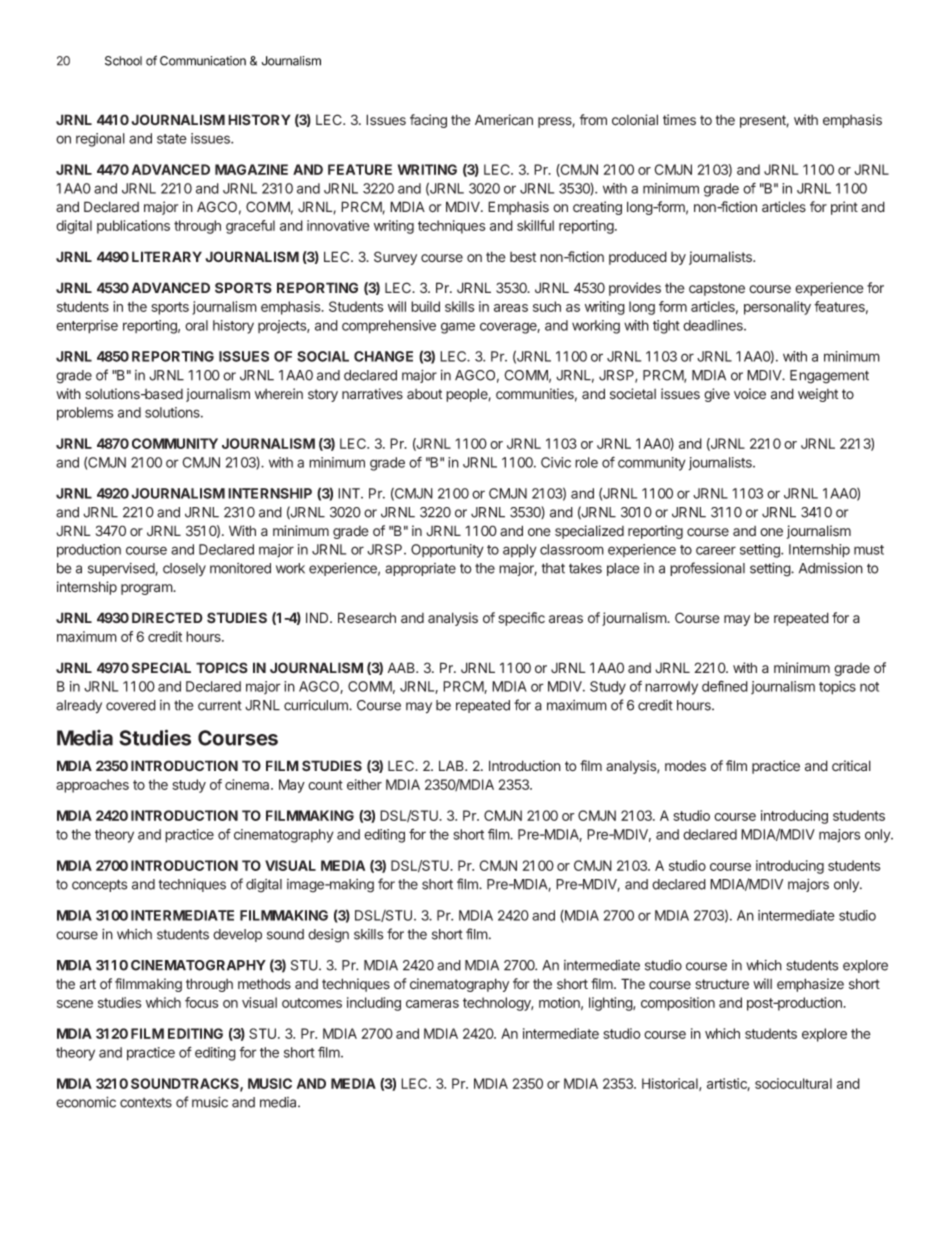 The height and width of the screenshot is (1233, 952). I want to click on LAB, so click(452, 765).
